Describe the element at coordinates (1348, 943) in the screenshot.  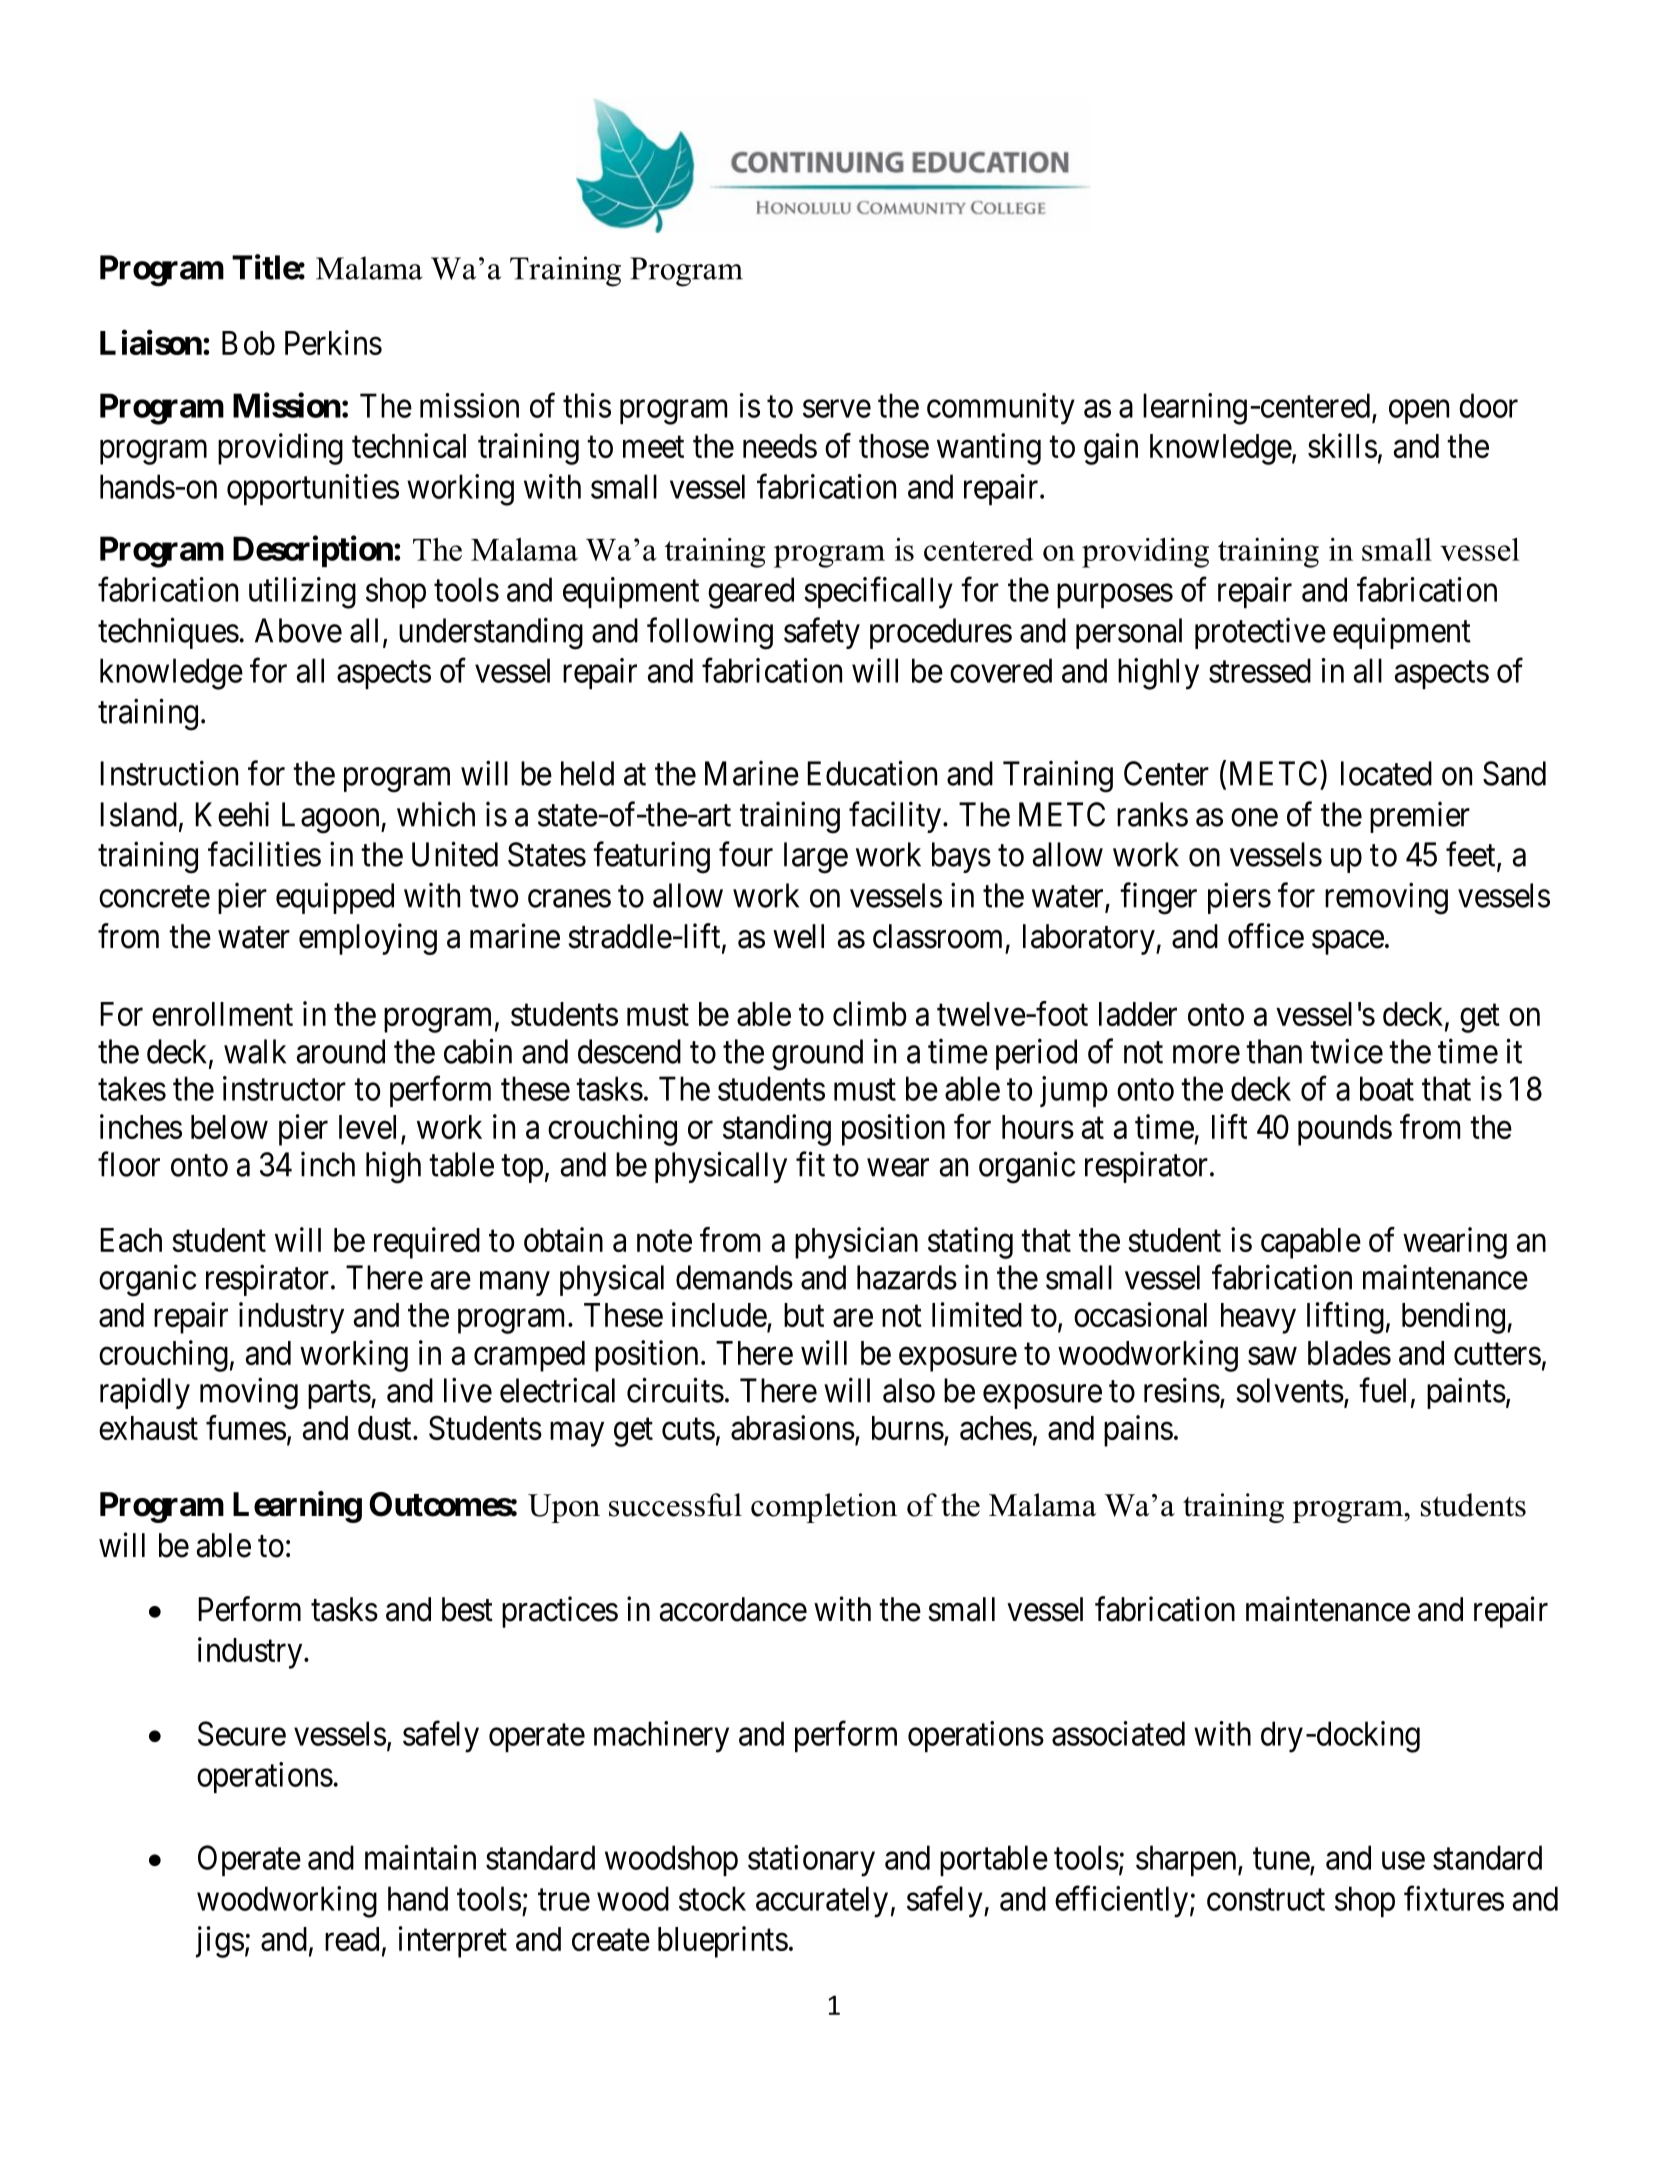
I see `space` at that location.
